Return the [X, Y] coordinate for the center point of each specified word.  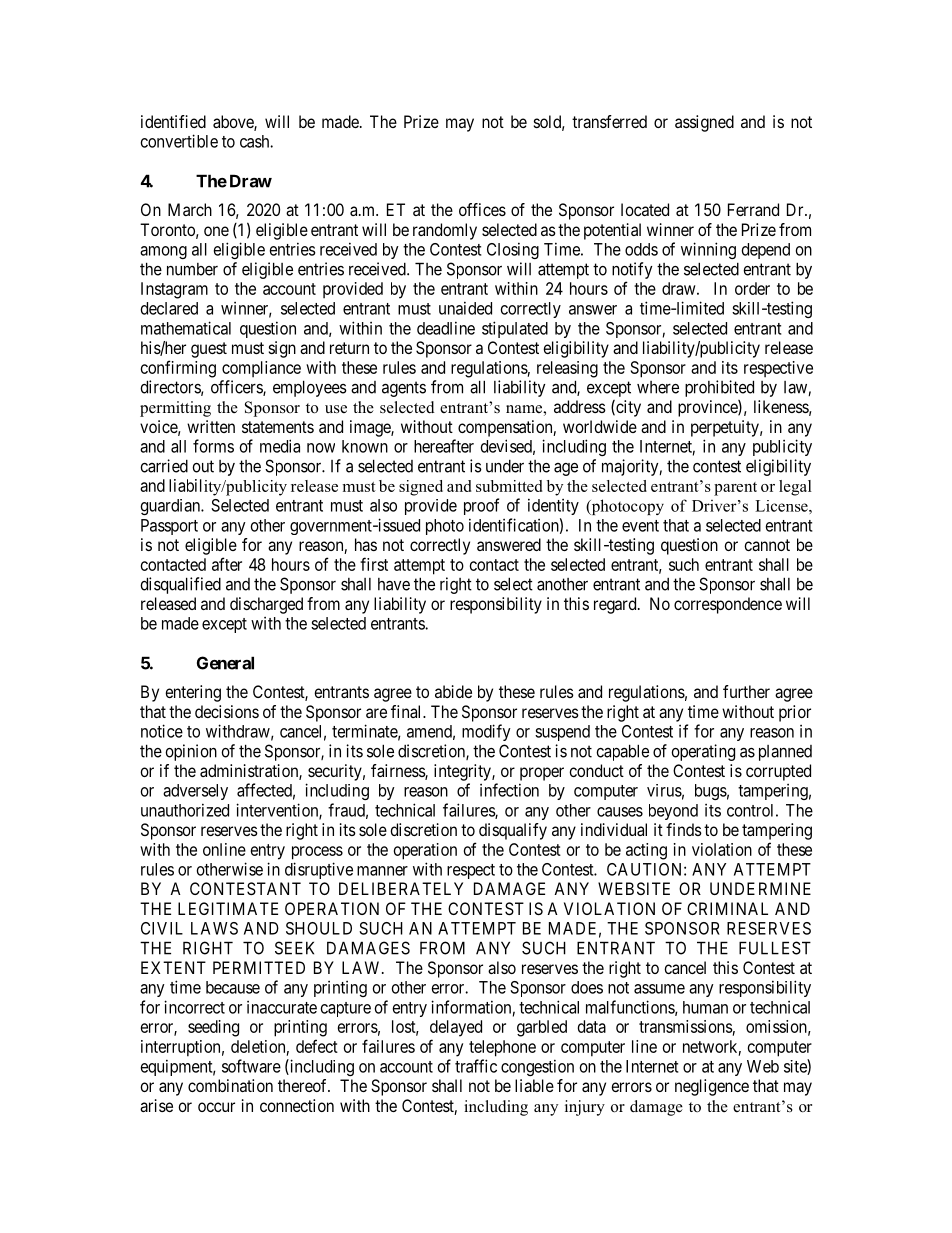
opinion [191, 752]
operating [703, 752]
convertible [179, 141]
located [645, 209]
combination [230, 1085]
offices [482, 209]
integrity [463, 772]
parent [735, 489]
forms [213, 446]
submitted [509, 486]
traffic [476, 1066]
